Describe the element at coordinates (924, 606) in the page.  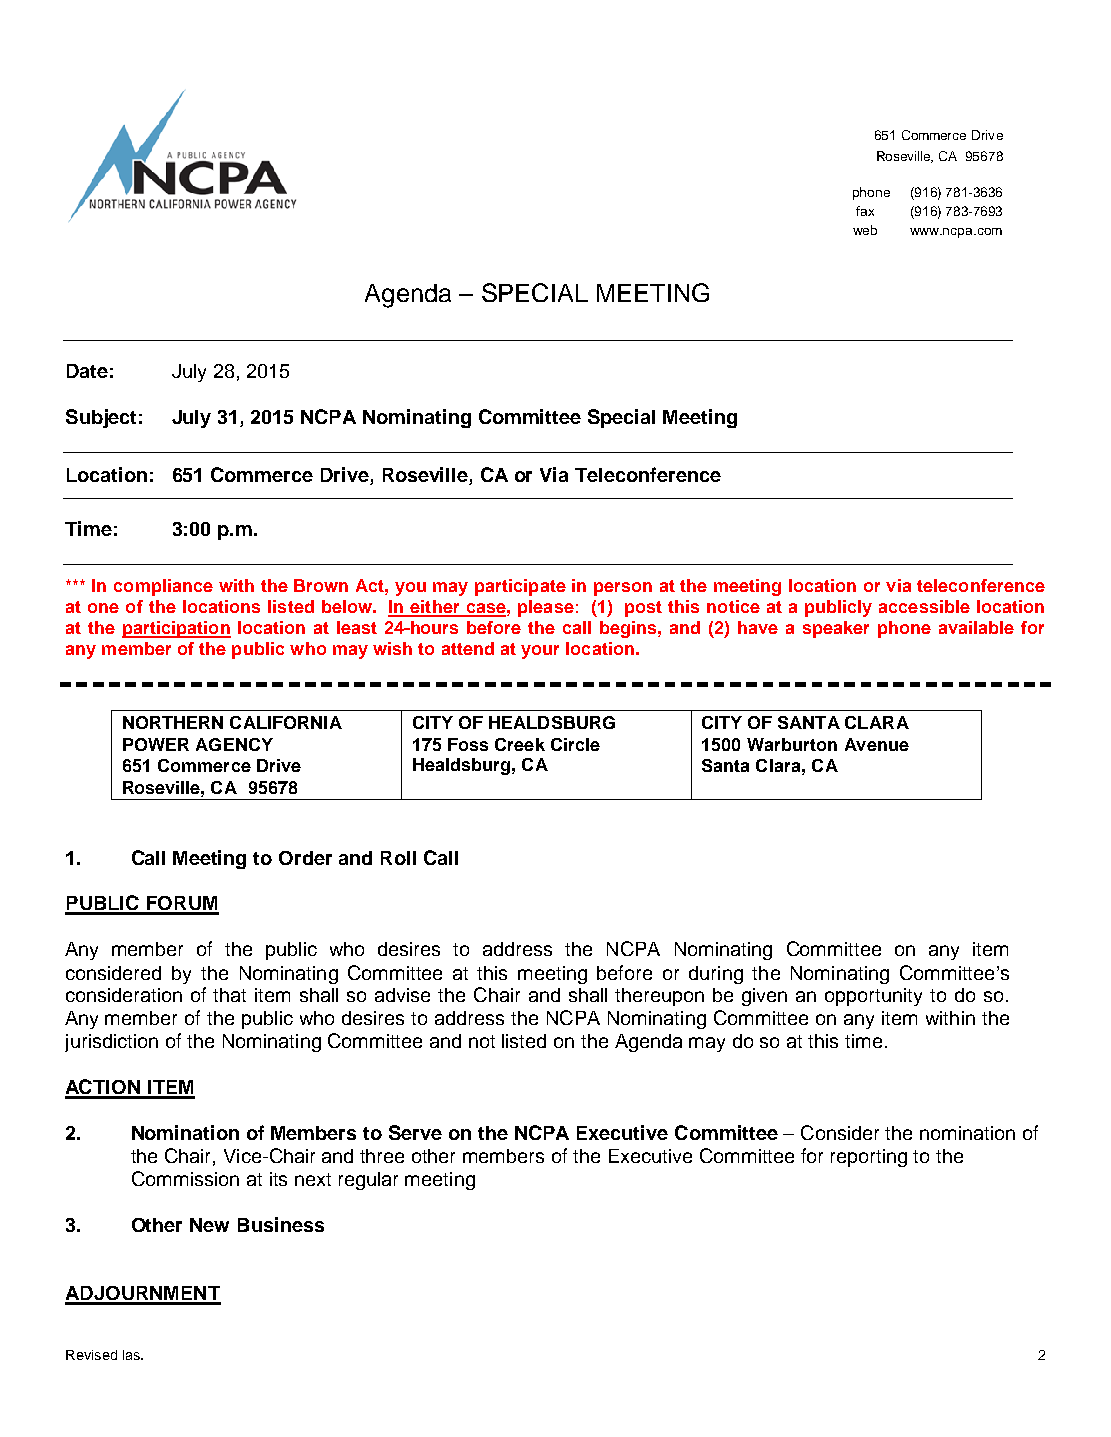
I see `accessible` at that location.
